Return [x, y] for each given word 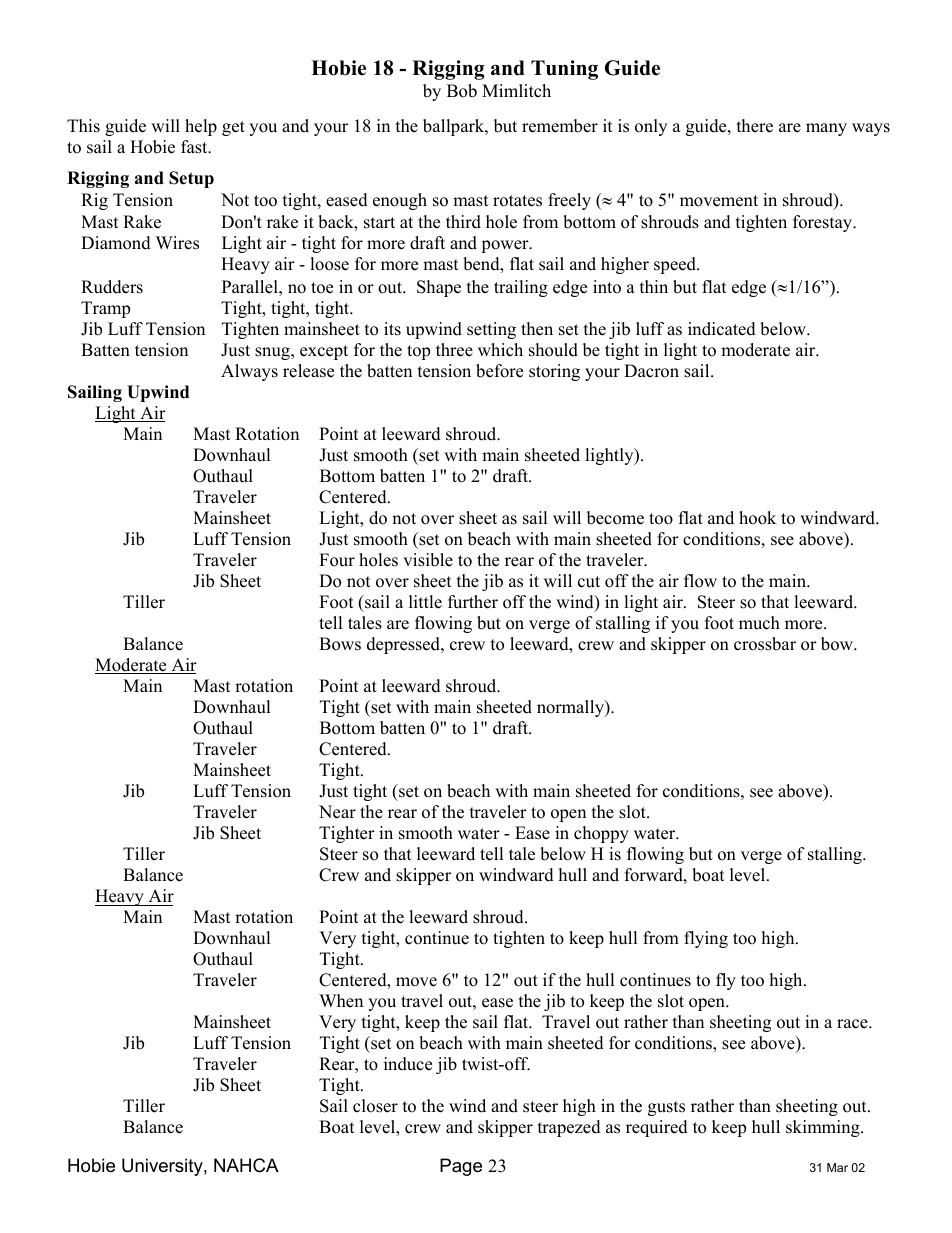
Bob [462, 91]
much [759, 623]
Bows [340, 644]
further [473, 602]
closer [375, 1106]
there [755, 126]
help [201, 127]
